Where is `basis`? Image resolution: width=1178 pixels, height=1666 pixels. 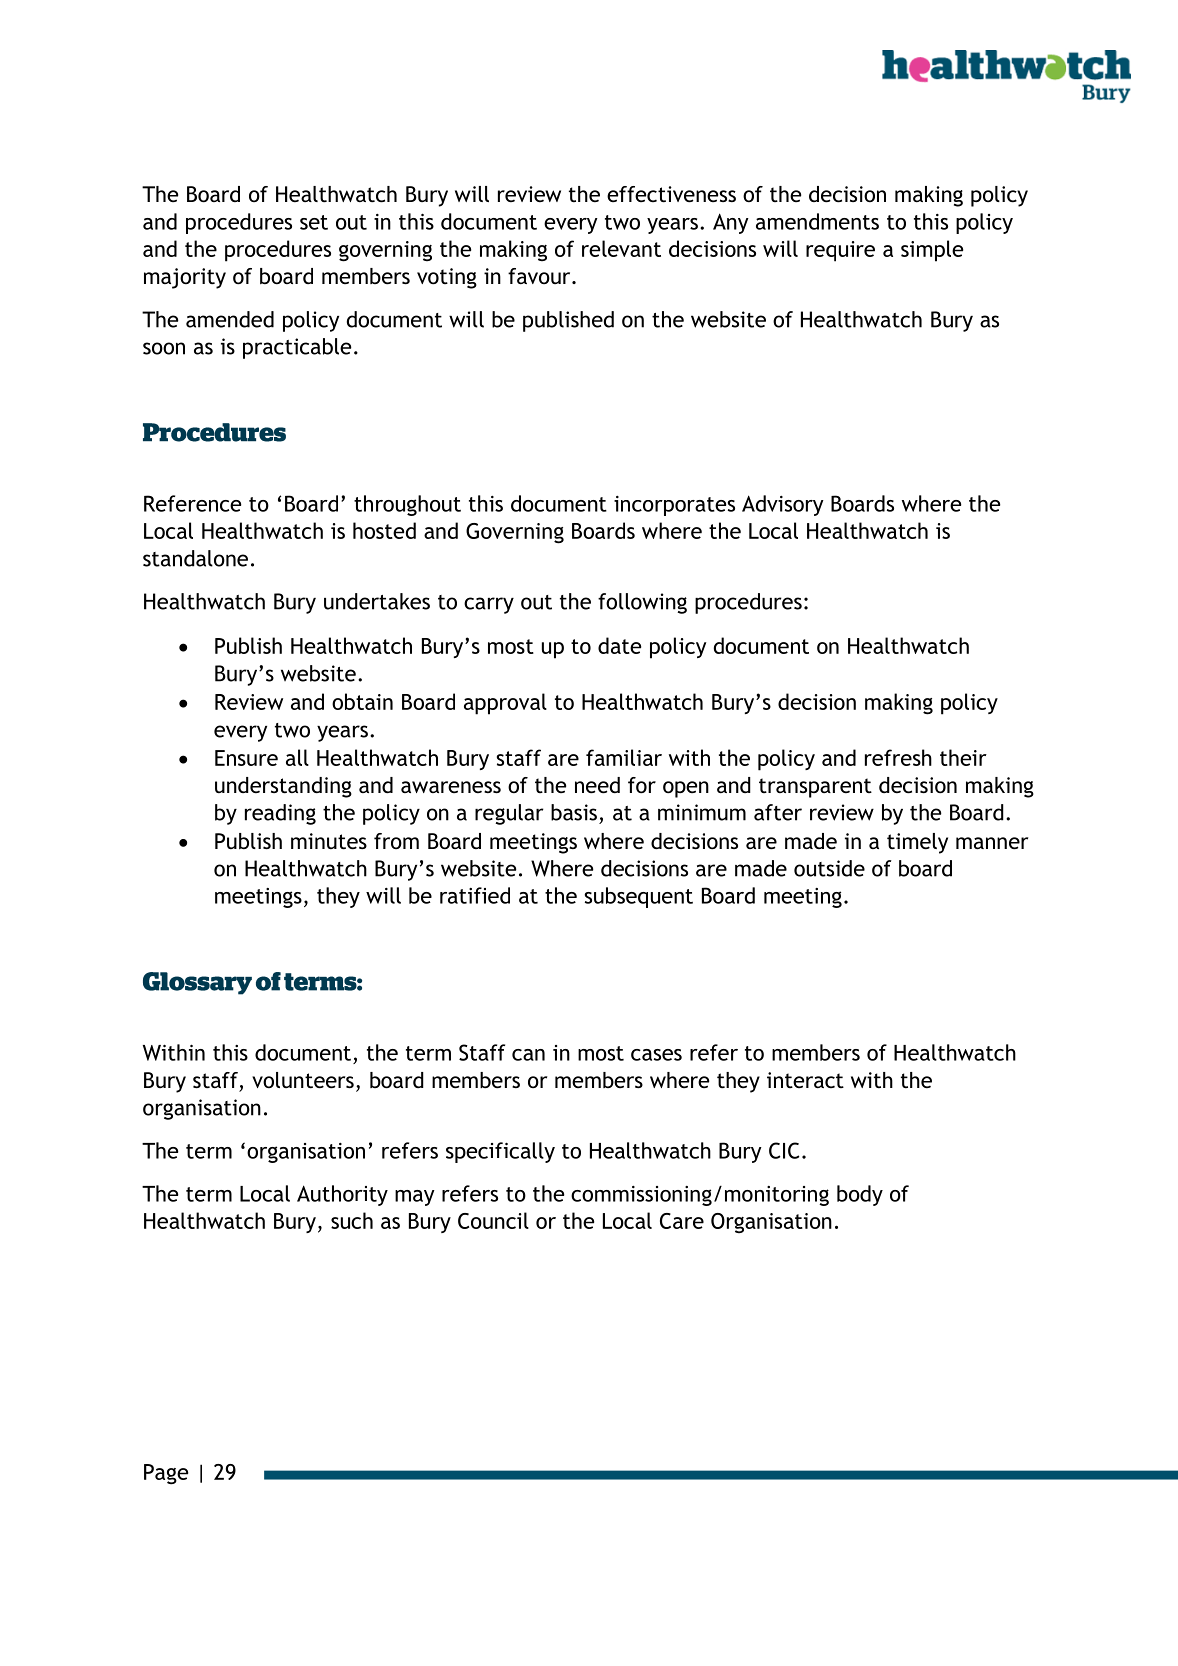 basis is located at coordinates (574, 812).
